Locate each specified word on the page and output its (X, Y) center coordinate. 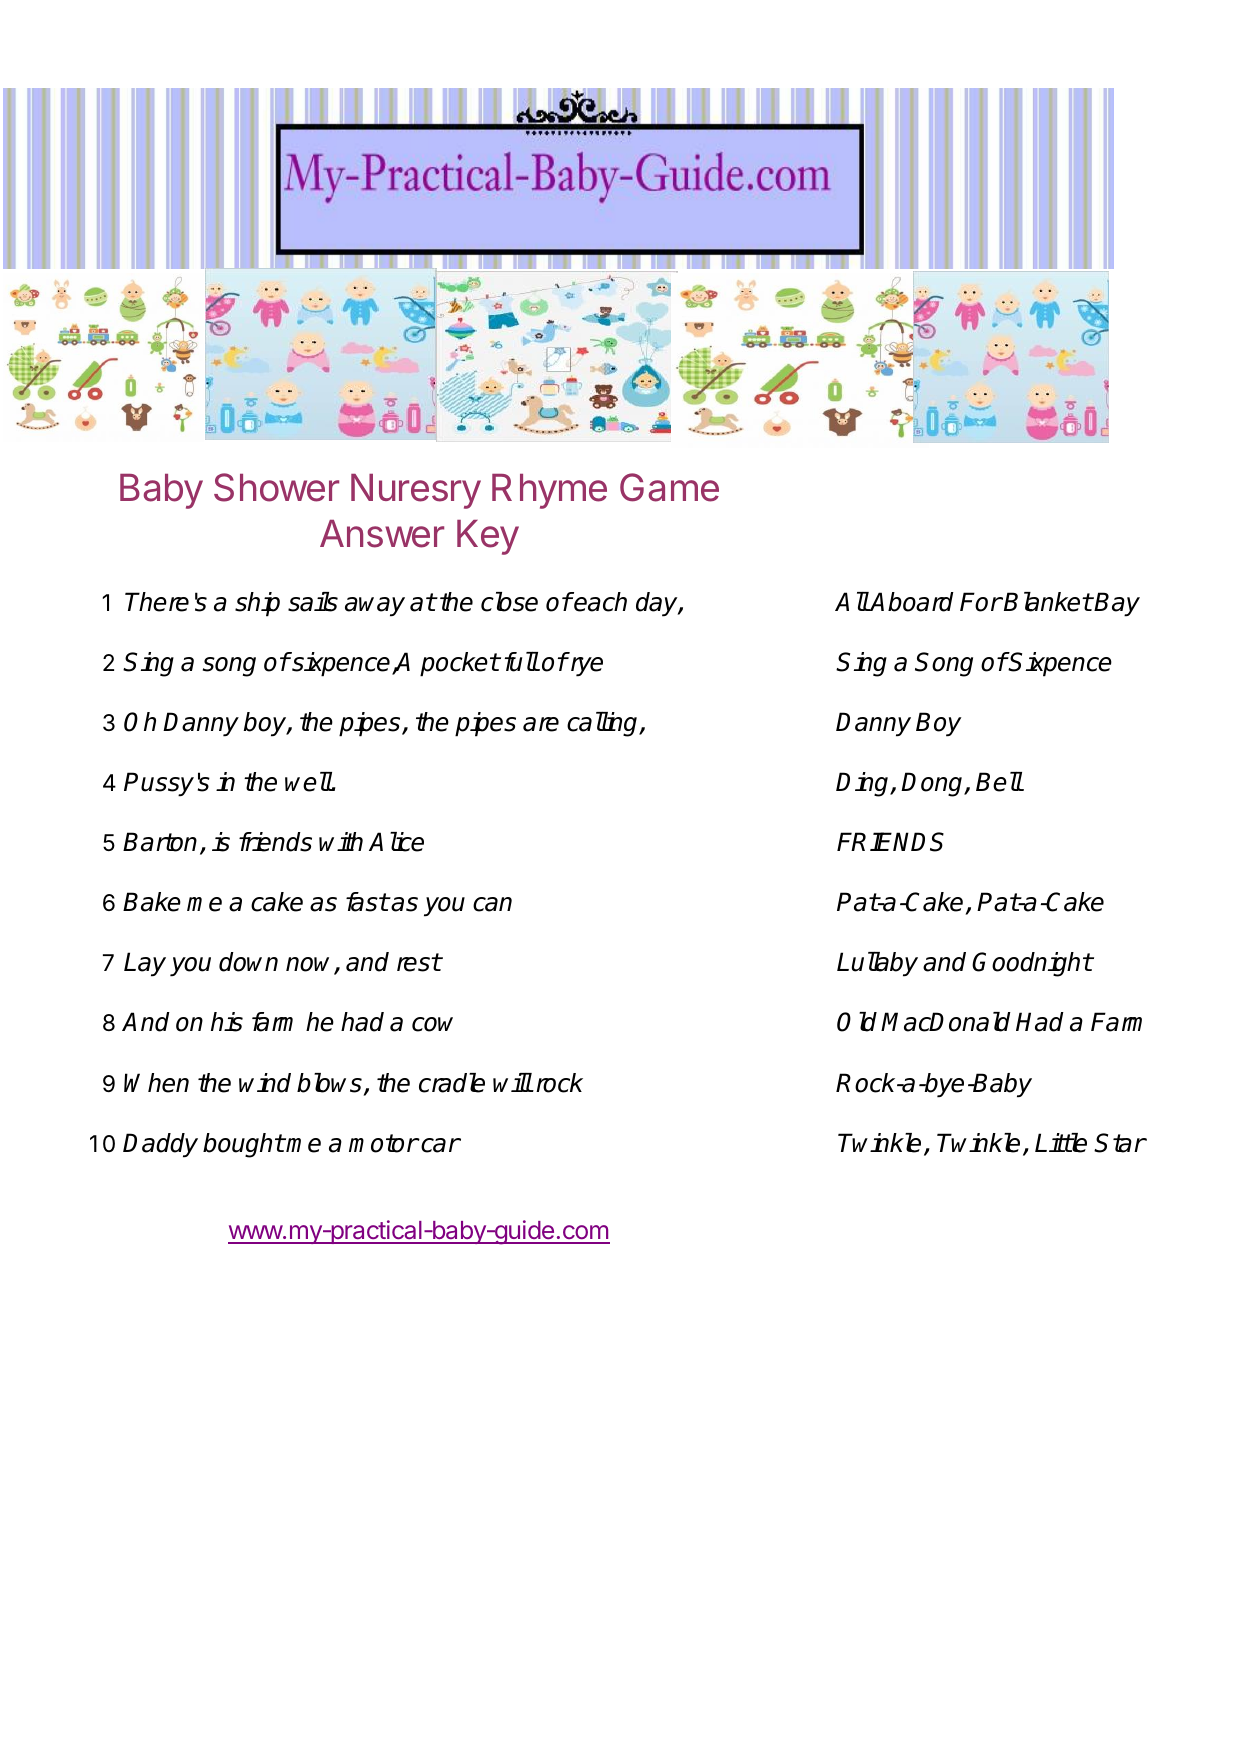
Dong (933, 784)
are (541, 724)
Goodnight (1032, 964)
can (492, 904)
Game (669, 487)
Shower (276, 487)
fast (367, 902)
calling (604, 724)
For (981, 602)
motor (383, 1143)
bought (243, 1145)
